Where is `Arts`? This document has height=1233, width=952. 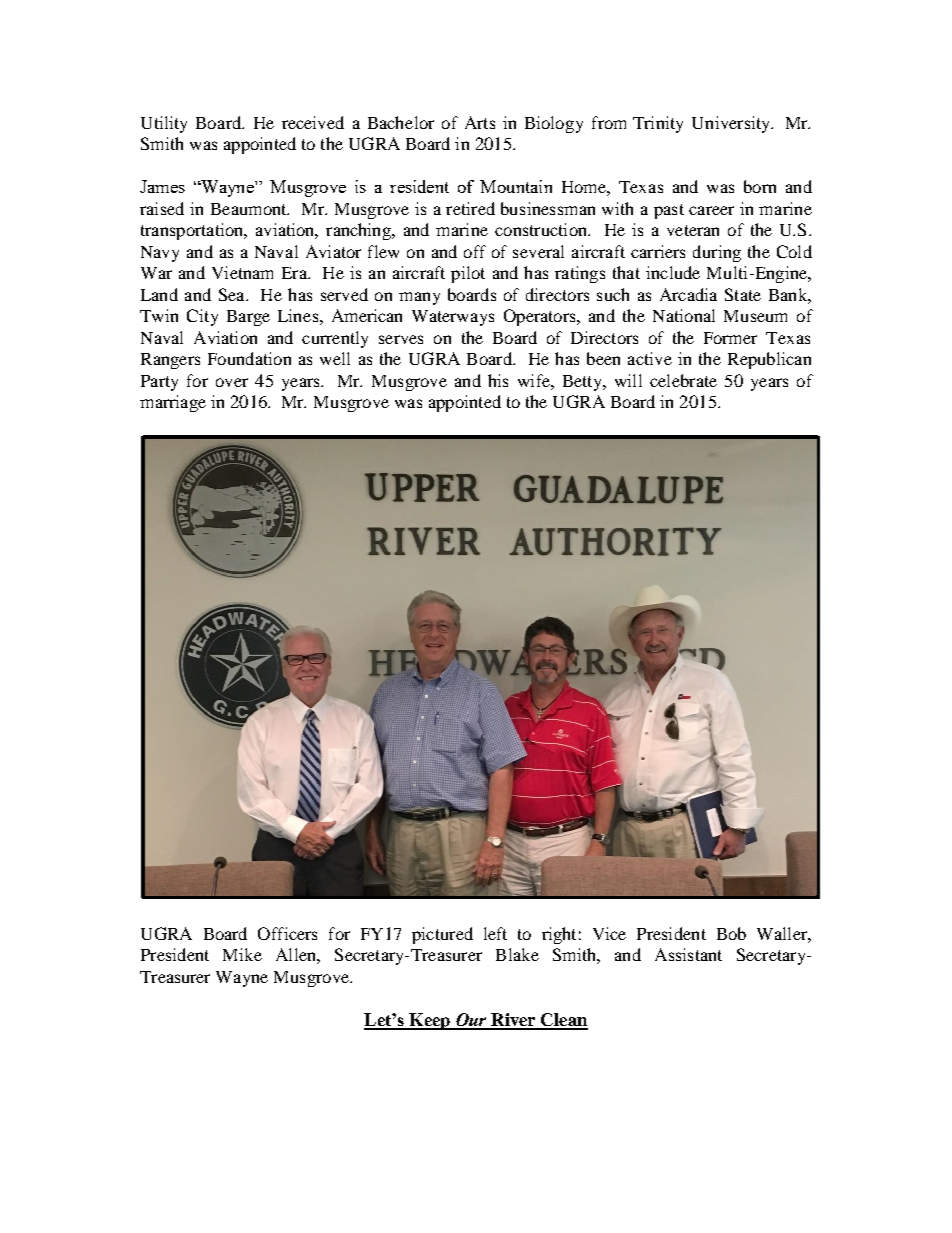 Arts is located at coordinates (480, 122).
